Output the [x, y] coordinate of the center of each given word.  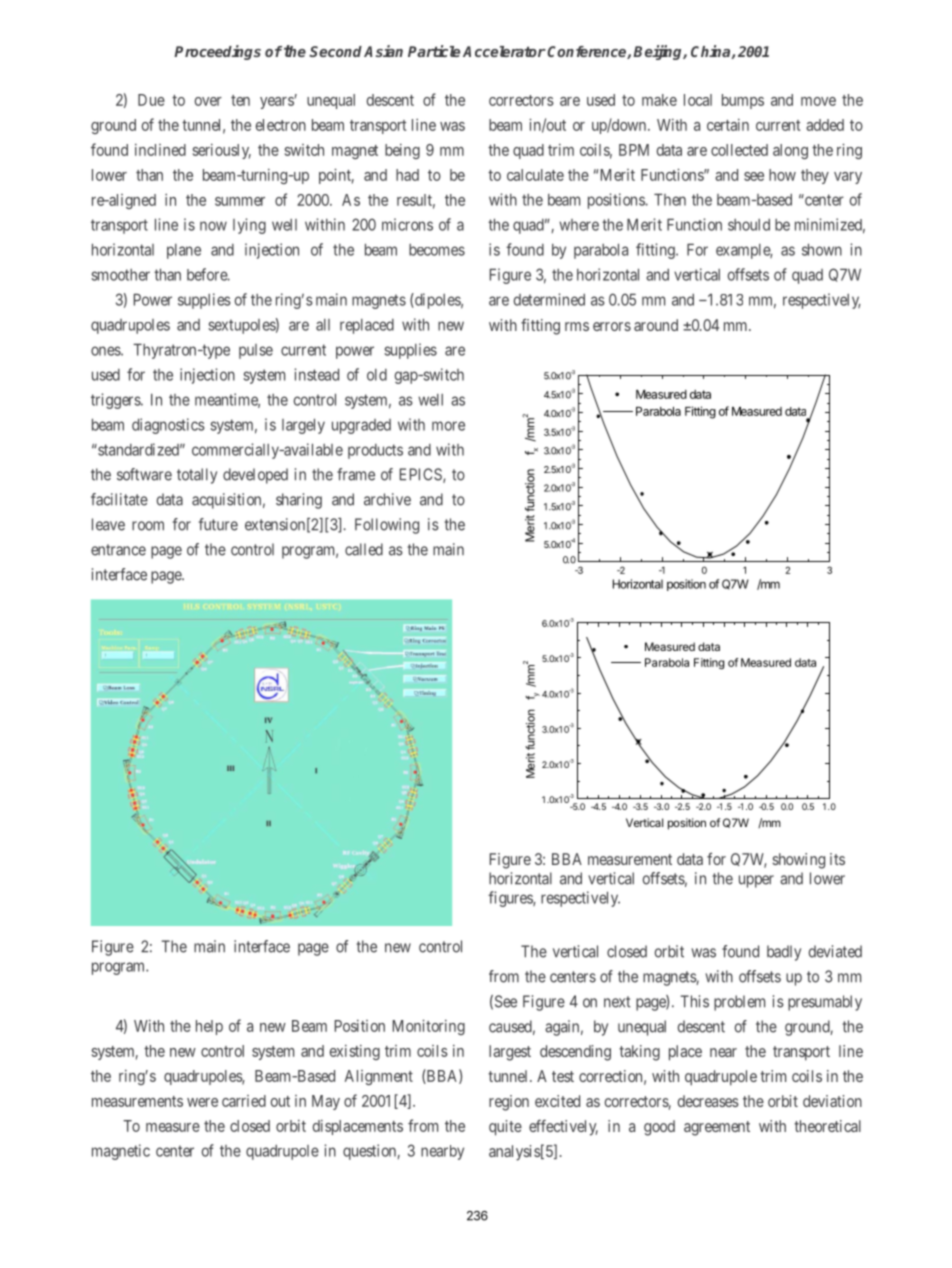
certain [728, 125]
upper [756, 881]
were [202, 1102]
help [209, 1027]
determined [549, 299]
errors [612, 326]
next [617, 1002]
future [218, 524]
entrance [118, 550]
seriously [222, 151]
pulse [256, 351]
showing [798, 861]
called [364, 549]
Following [387, 526]
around [656, 325]
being [402, 151]
